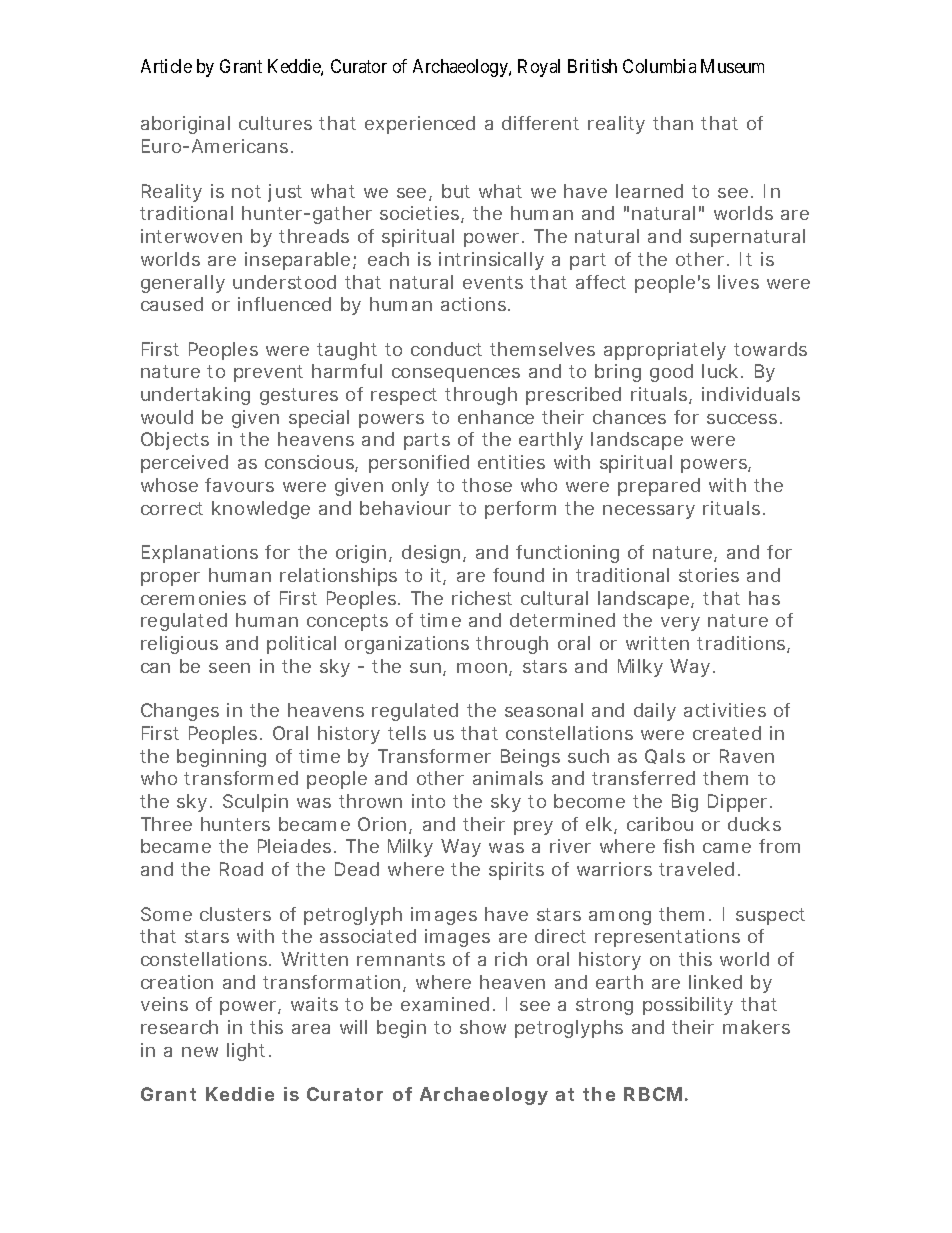  I want to click on activities, so click(725, 710).
